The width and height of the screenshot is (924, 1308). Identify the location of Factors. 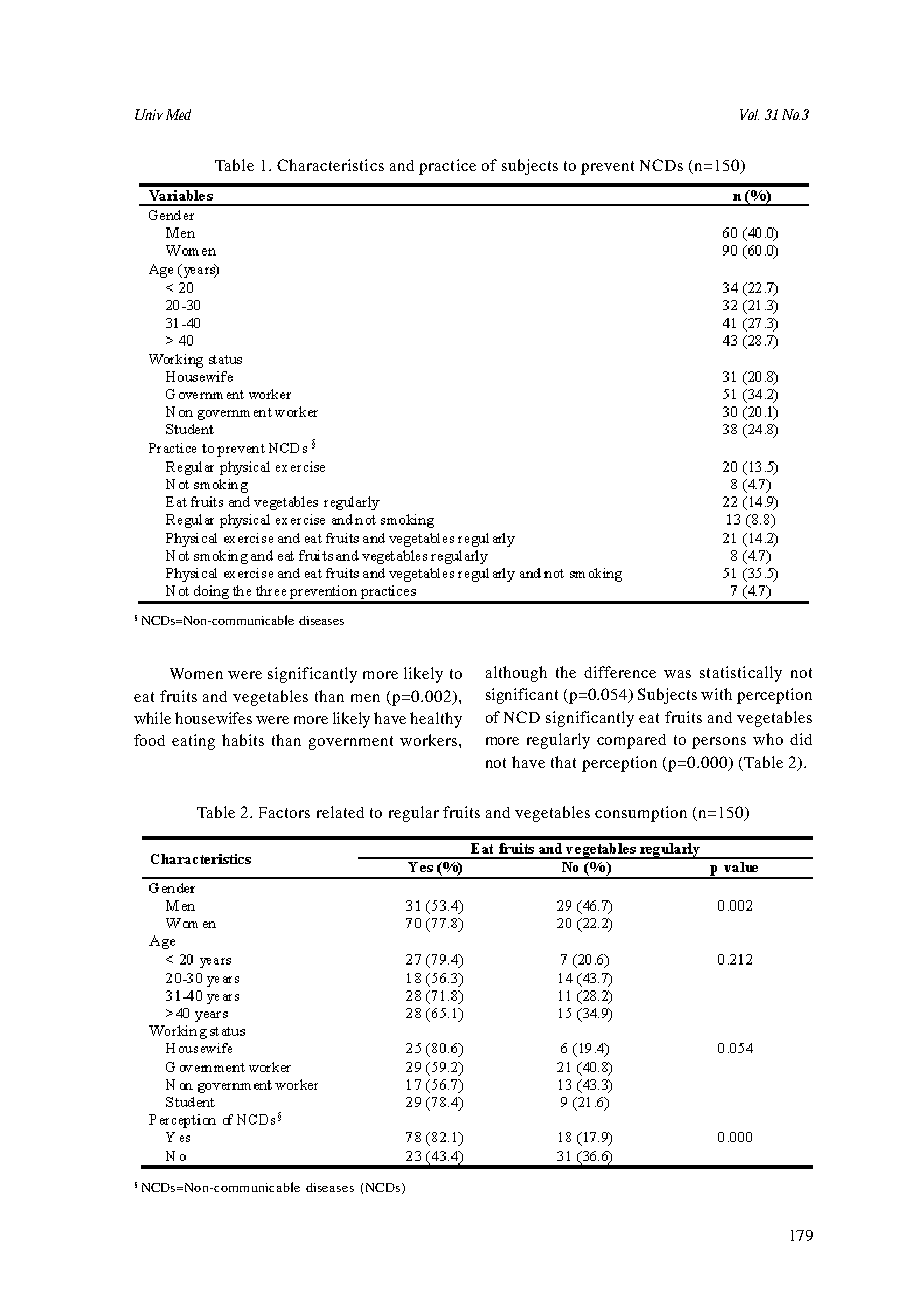
(284, 812).
